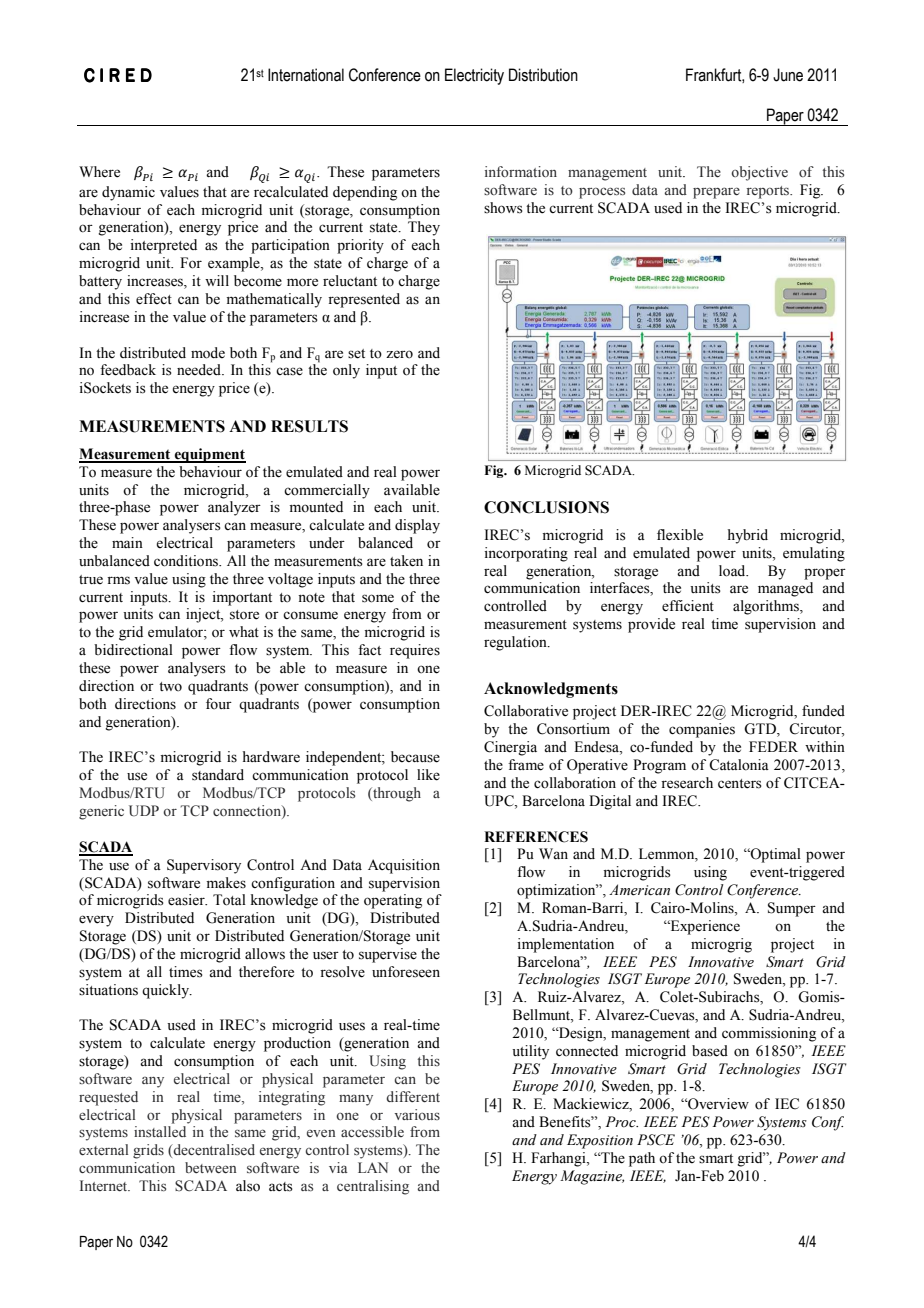 The height and width of the page is (1308, 924). What do you see at coordinates (244, 631) in the page?
I see `what` at bounding box center [244, 631].
